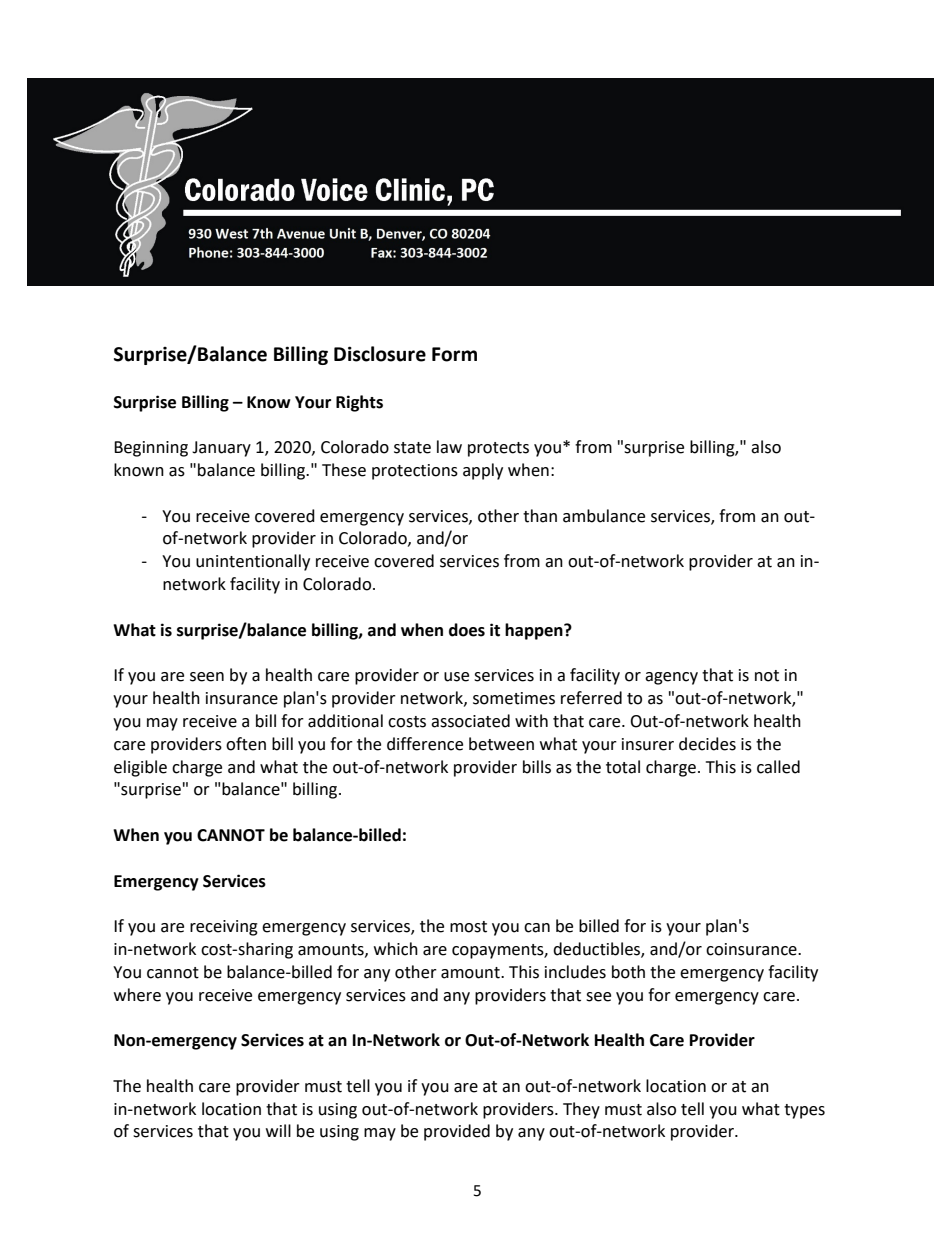 The width and height of the document is (952, 1233). Describe the element at coordinates (804, 1111) in the document. I see `types` at that location.
